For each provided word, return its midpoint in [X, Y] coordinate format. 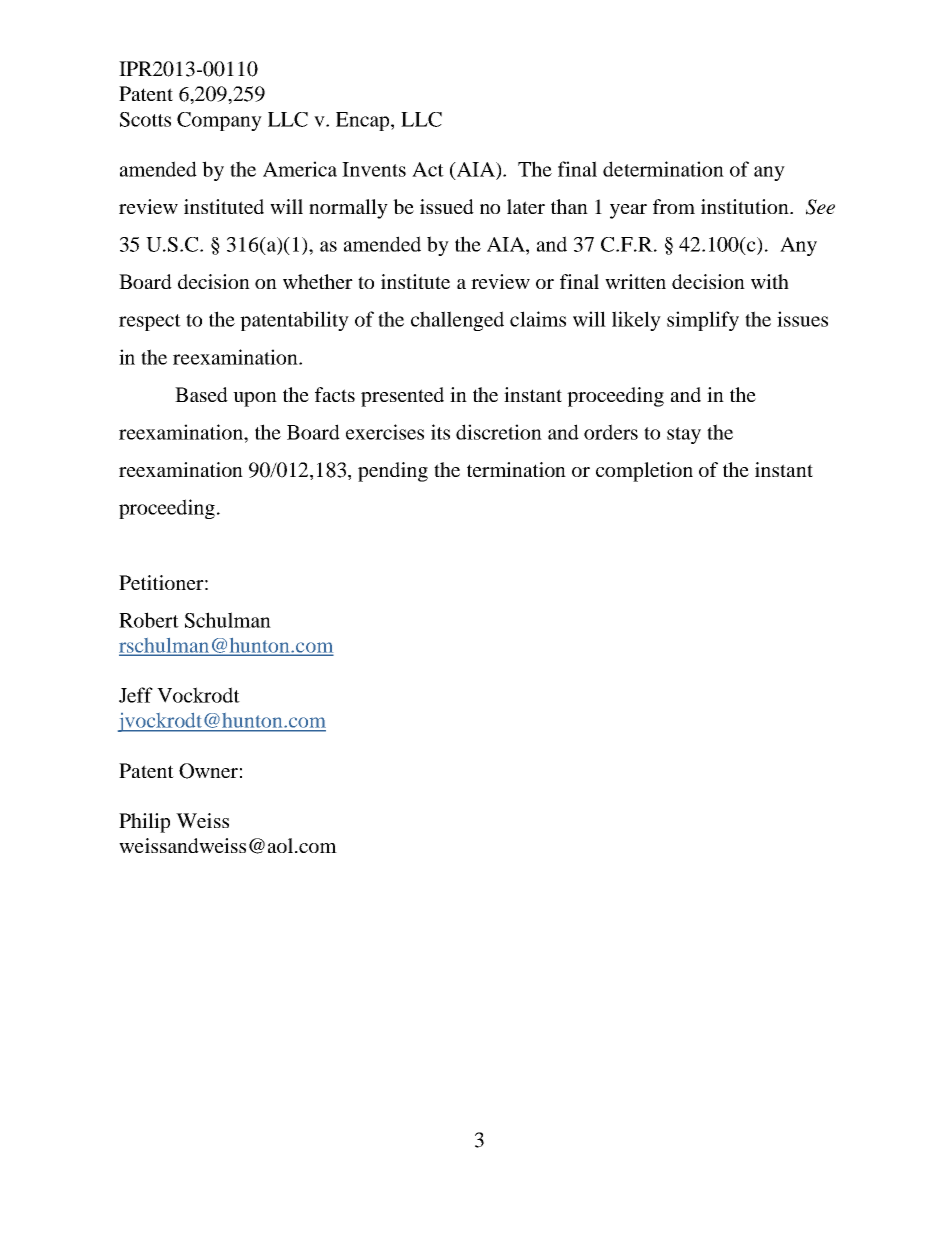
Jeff [136, 695]
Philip [144, 823]
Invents [374, 169]
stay [684, 435]
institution [746, 206]
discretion [499, 432]
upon [255, 399]
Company [219, 121]
